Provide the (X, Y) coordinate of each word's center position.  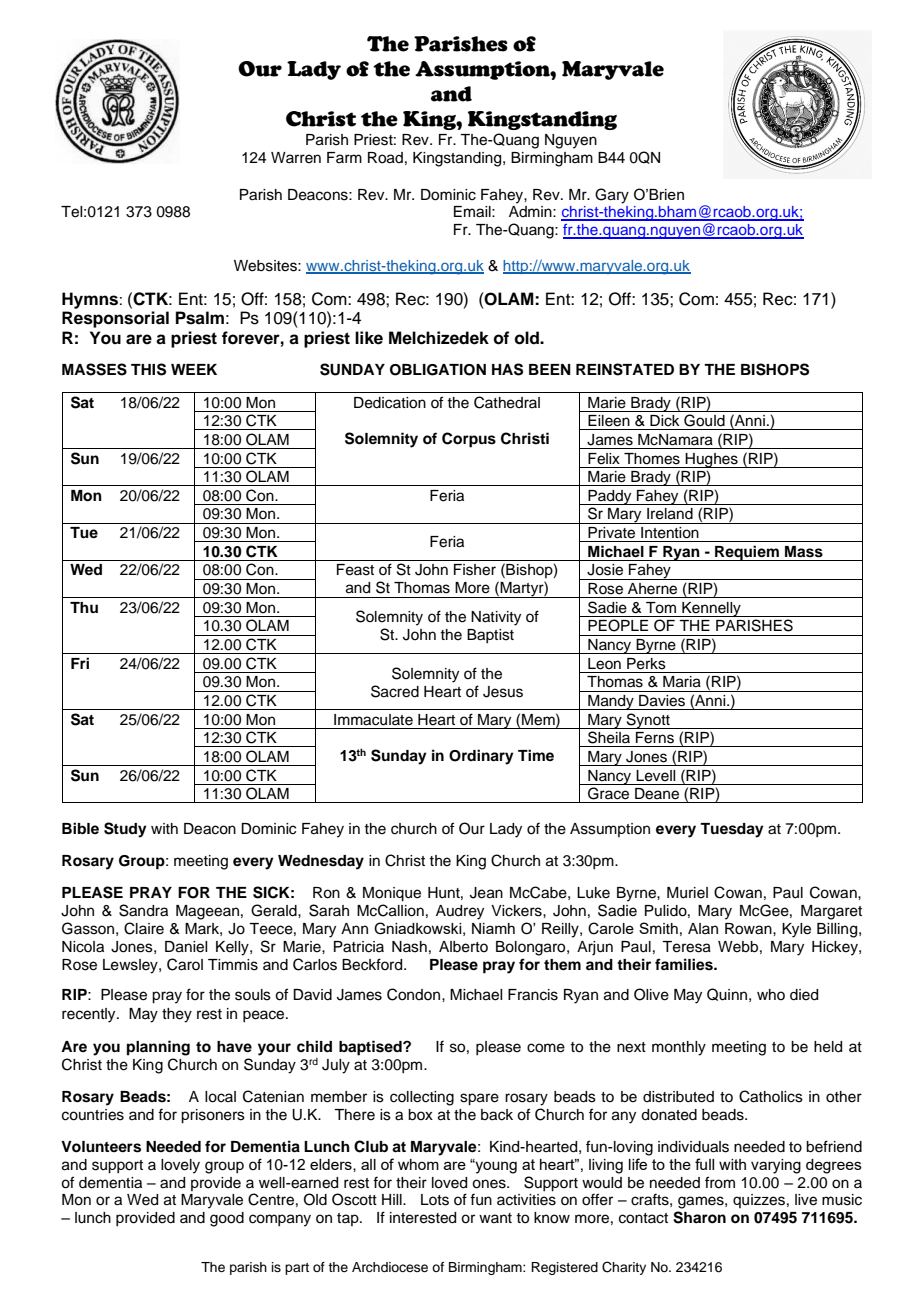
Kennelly (711, 609)
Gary (612, 196)
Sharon (699, 1217)
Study (125, 830)
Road (385, 158)
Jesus (503, 692)
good (227, 1219)
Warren (296, 158)
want (495, 1218)
